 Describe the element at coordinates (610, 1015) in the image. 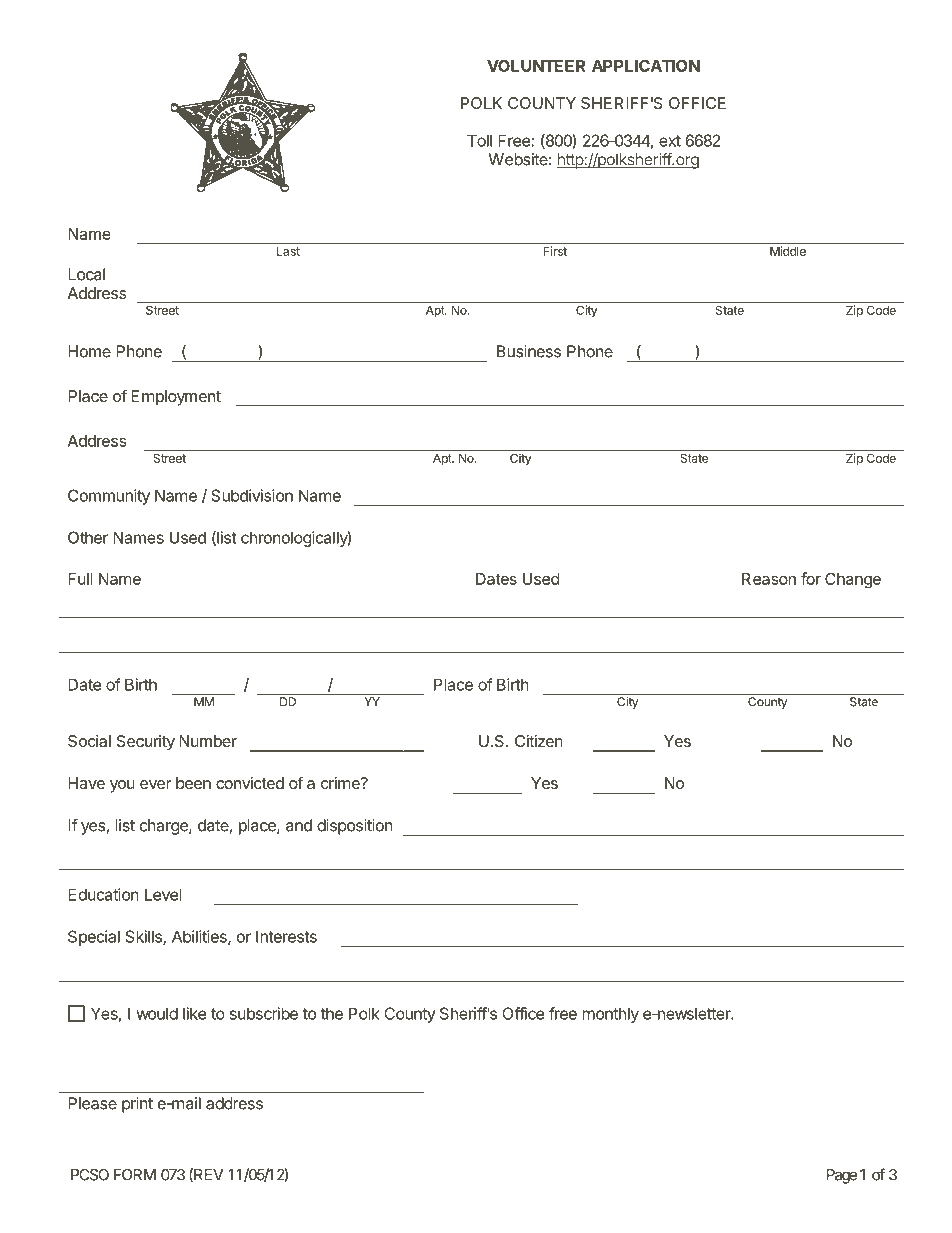

I see `monthly` at that location.
